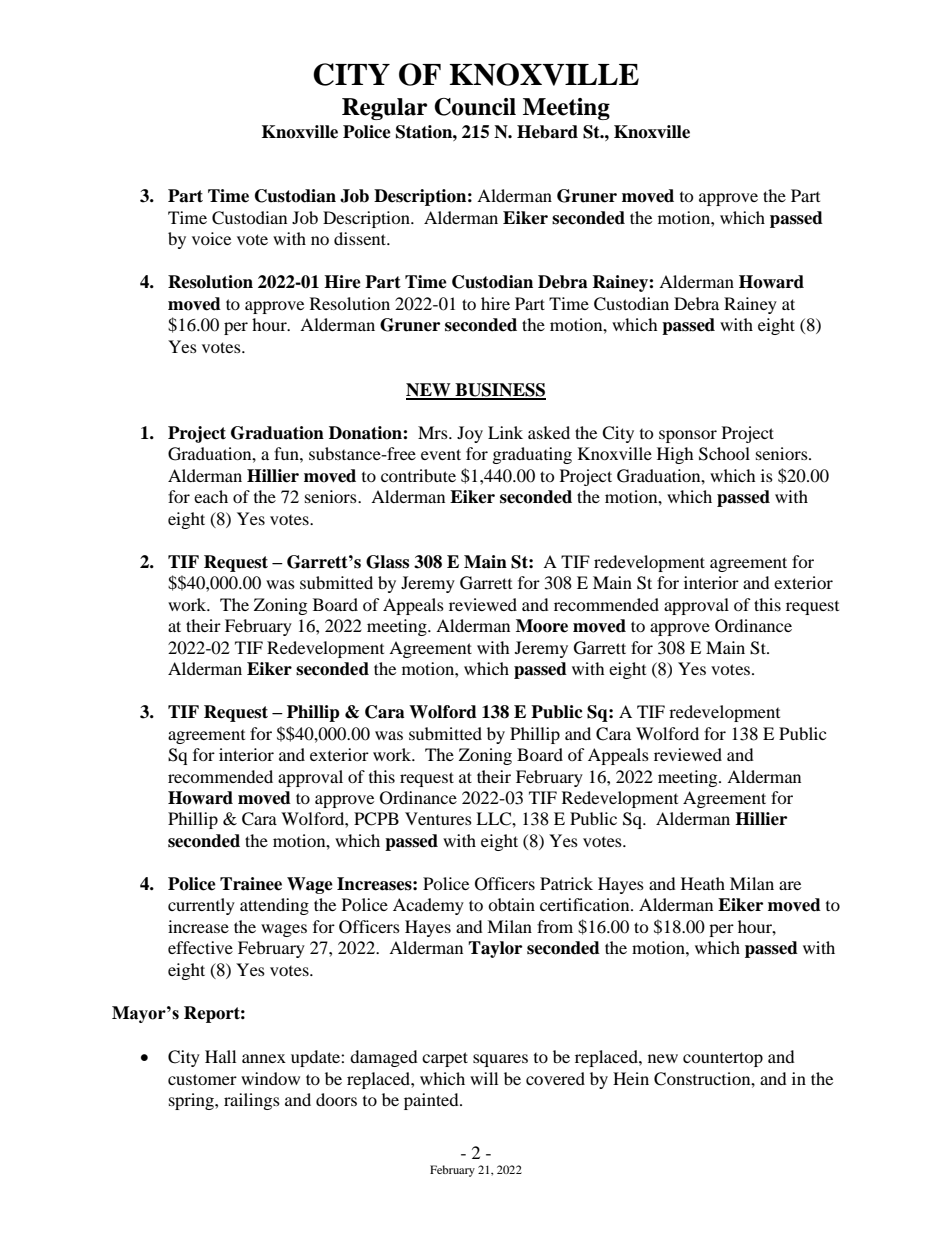 The image size is (952, 1233). I want to click on each, so click(211, 496).
